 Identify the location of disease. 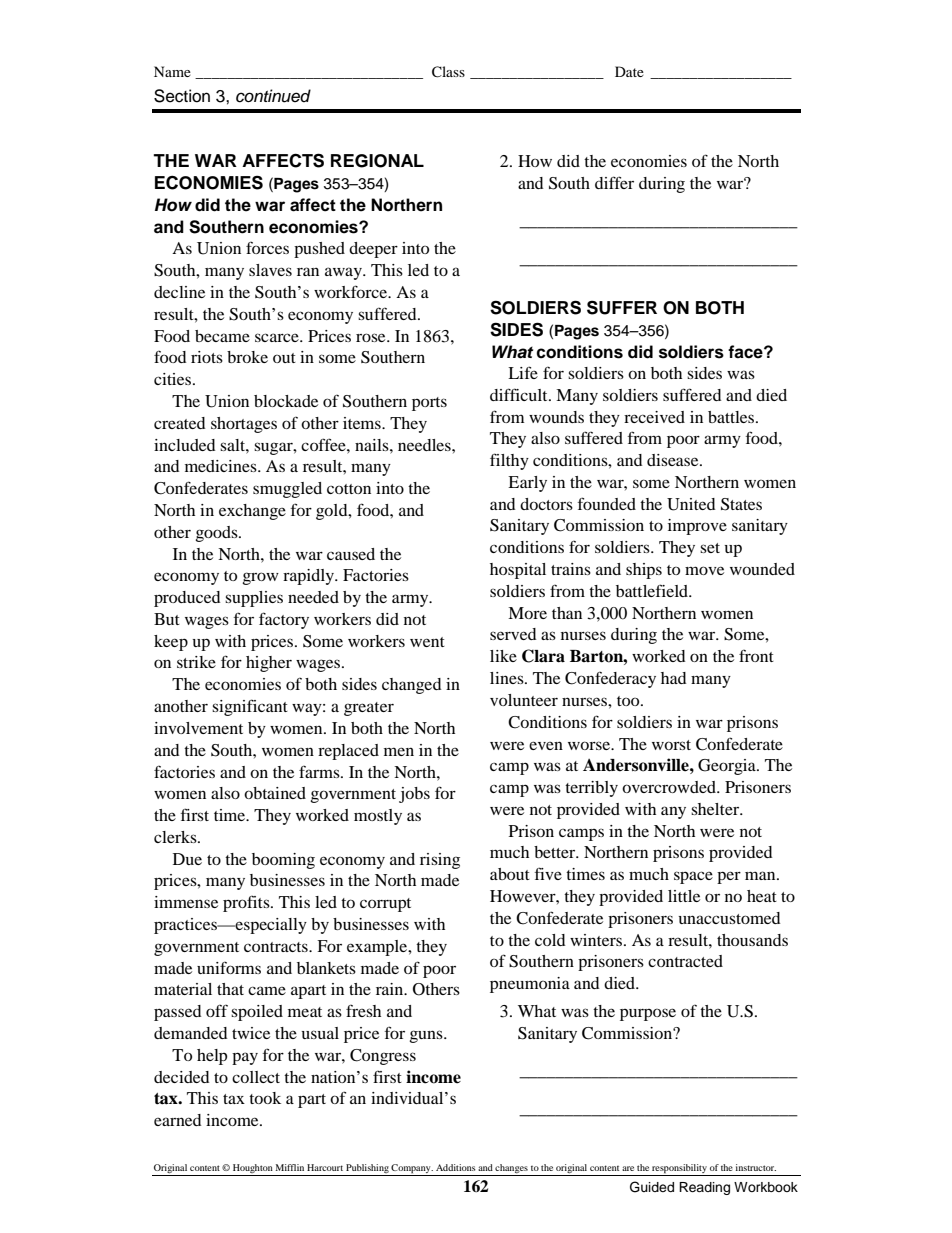
(674, 460).
